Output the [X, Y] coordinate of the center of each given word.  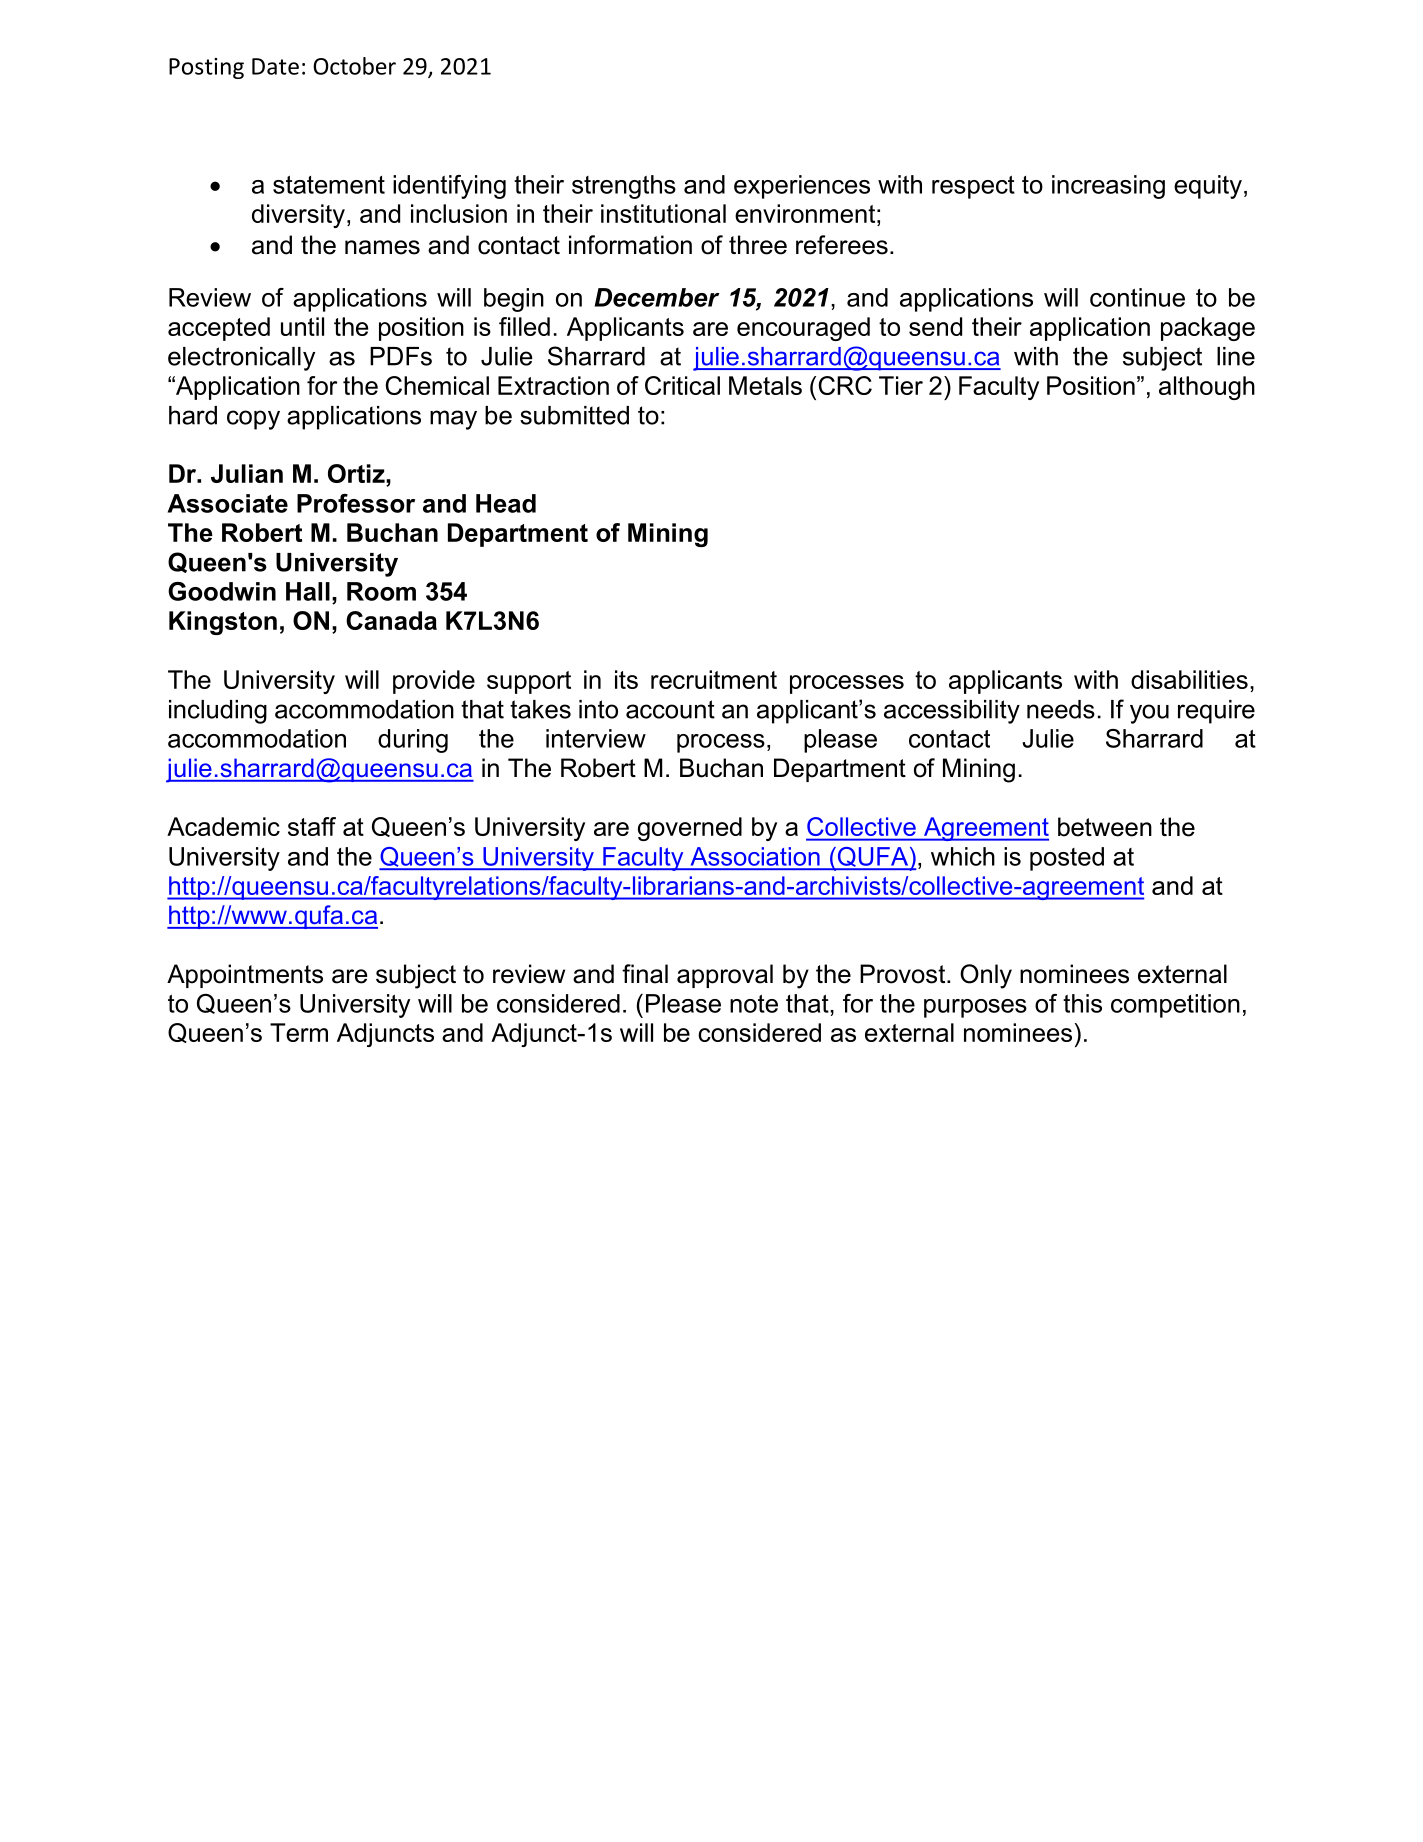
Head [506, 503]
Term [299, 1032]
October [354, 66]
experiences [802, 187]
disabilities [1189, 679]
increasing [1108, 187]
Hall [308, 591]
